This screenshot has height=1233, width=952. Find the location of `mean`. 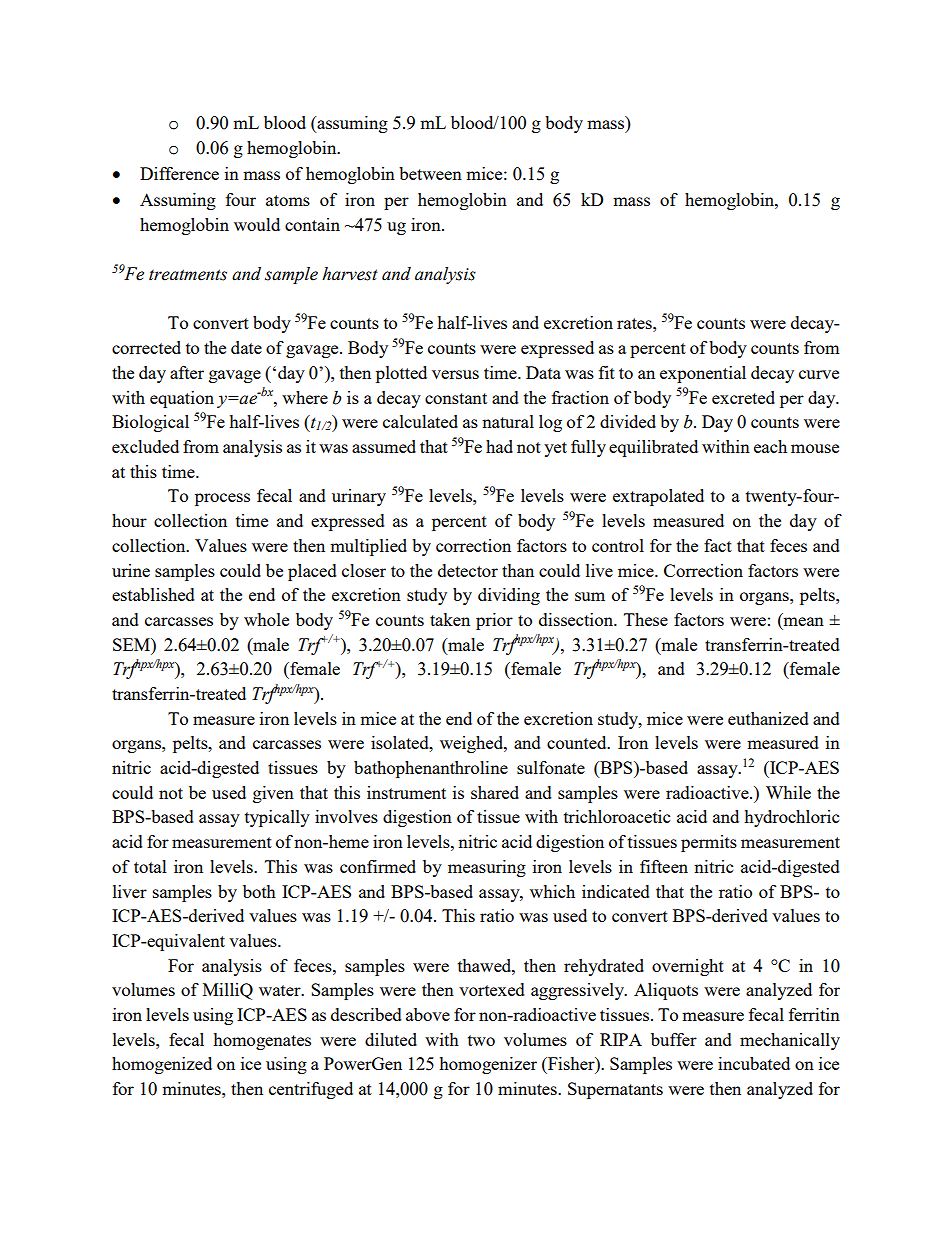

mean is located at coordinates (802, 623).
